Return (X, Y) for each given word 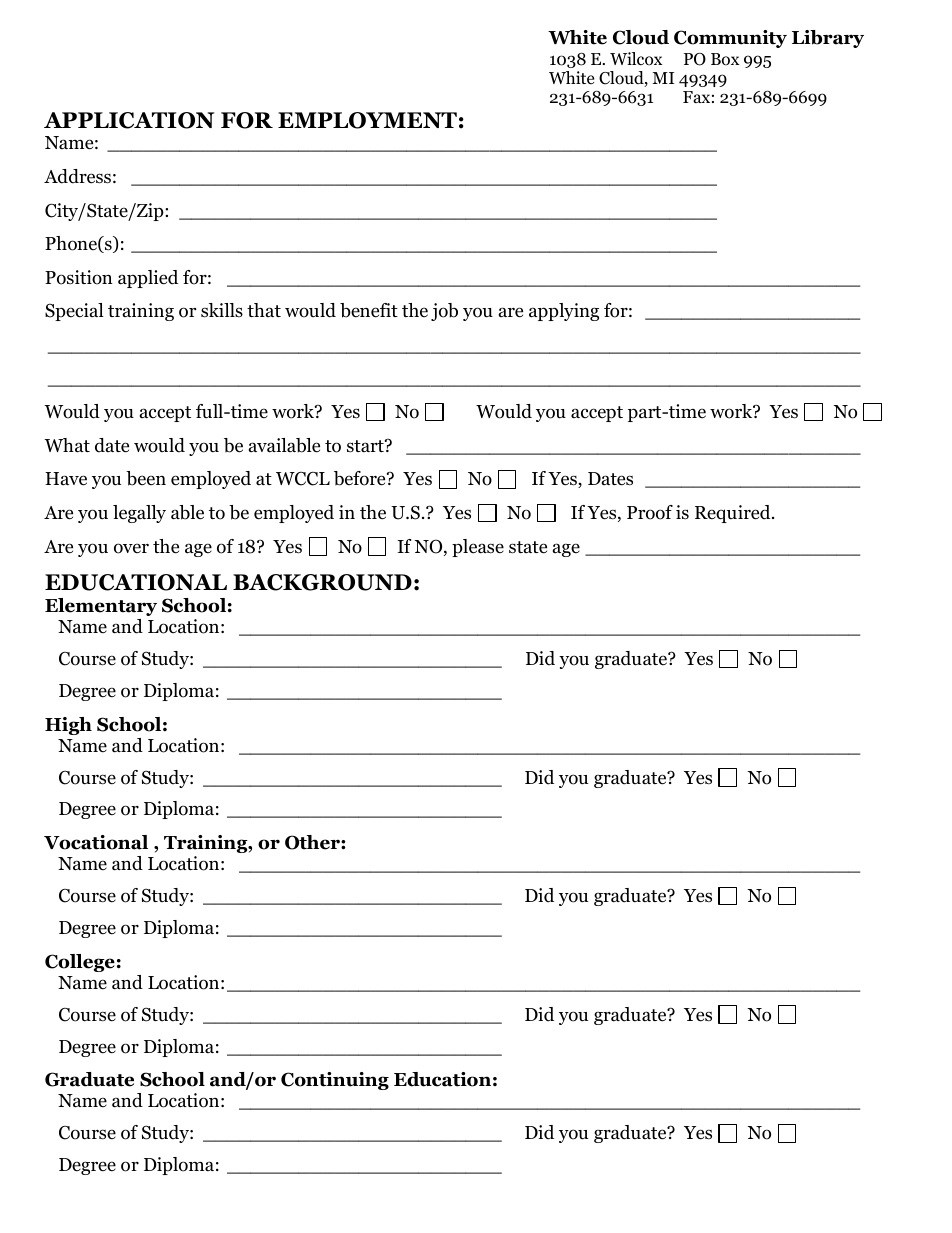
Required (734, 514)
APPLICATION (129, 120)
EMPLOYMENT (367, 120)
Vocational (96, 842)
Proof (650, 512)
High (68, 726)
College (80, 963)
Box (725, 59)
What (67, 445)
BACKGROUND (322, 582)
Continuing (335, 1081)
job (444, 312)
